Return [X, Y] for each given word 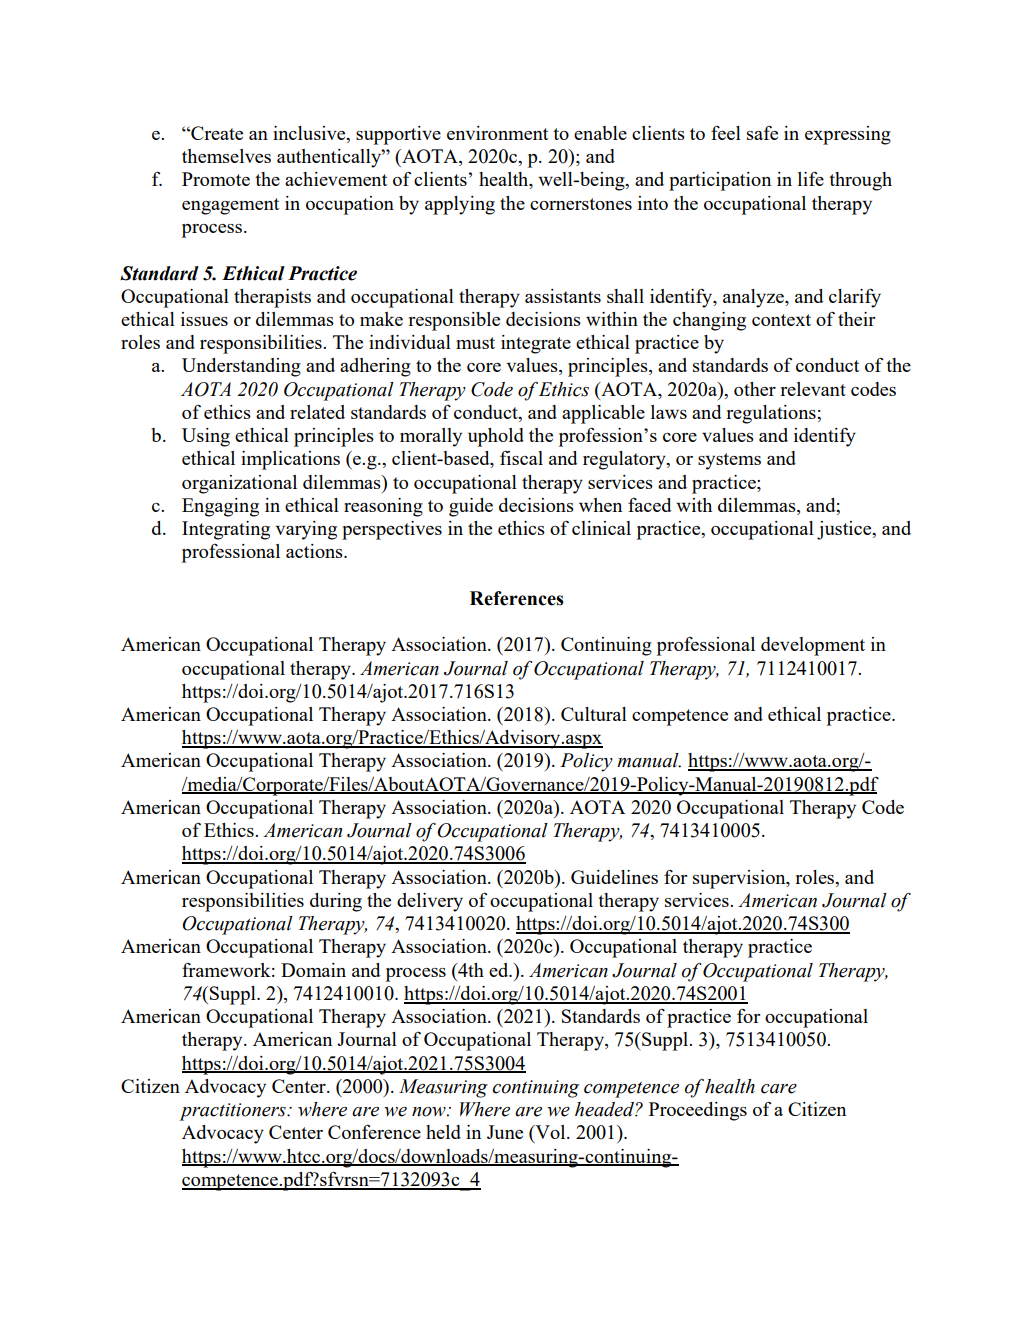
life [811, 178]
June [505, 1132]
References [517, 598]
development [813, 646]
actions [315, 551]
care [779, 1089]
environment [497, 133]
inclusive [310, 134]
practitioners [233, 1112]
